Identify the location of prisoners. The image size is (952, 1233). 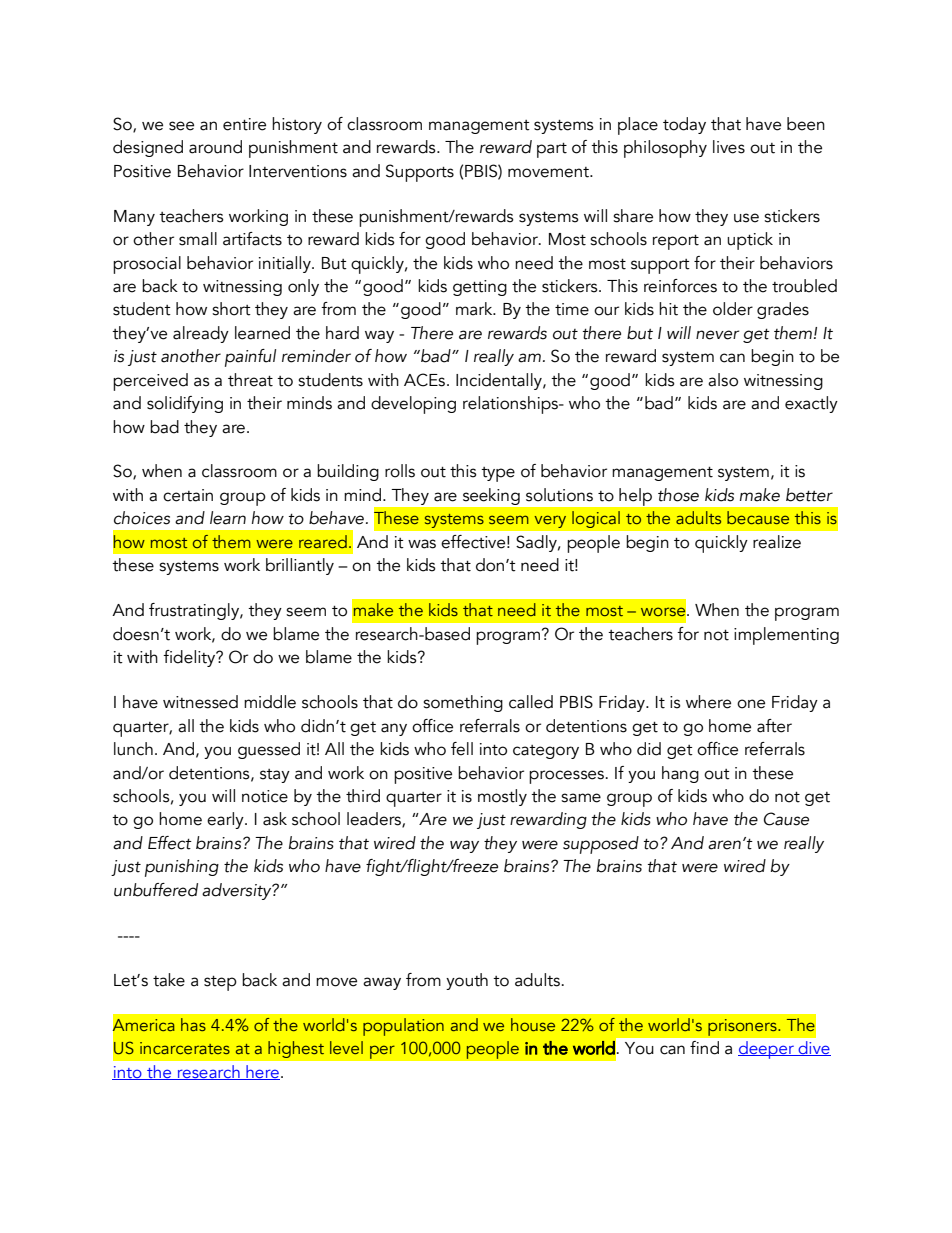
(743, 1027).
